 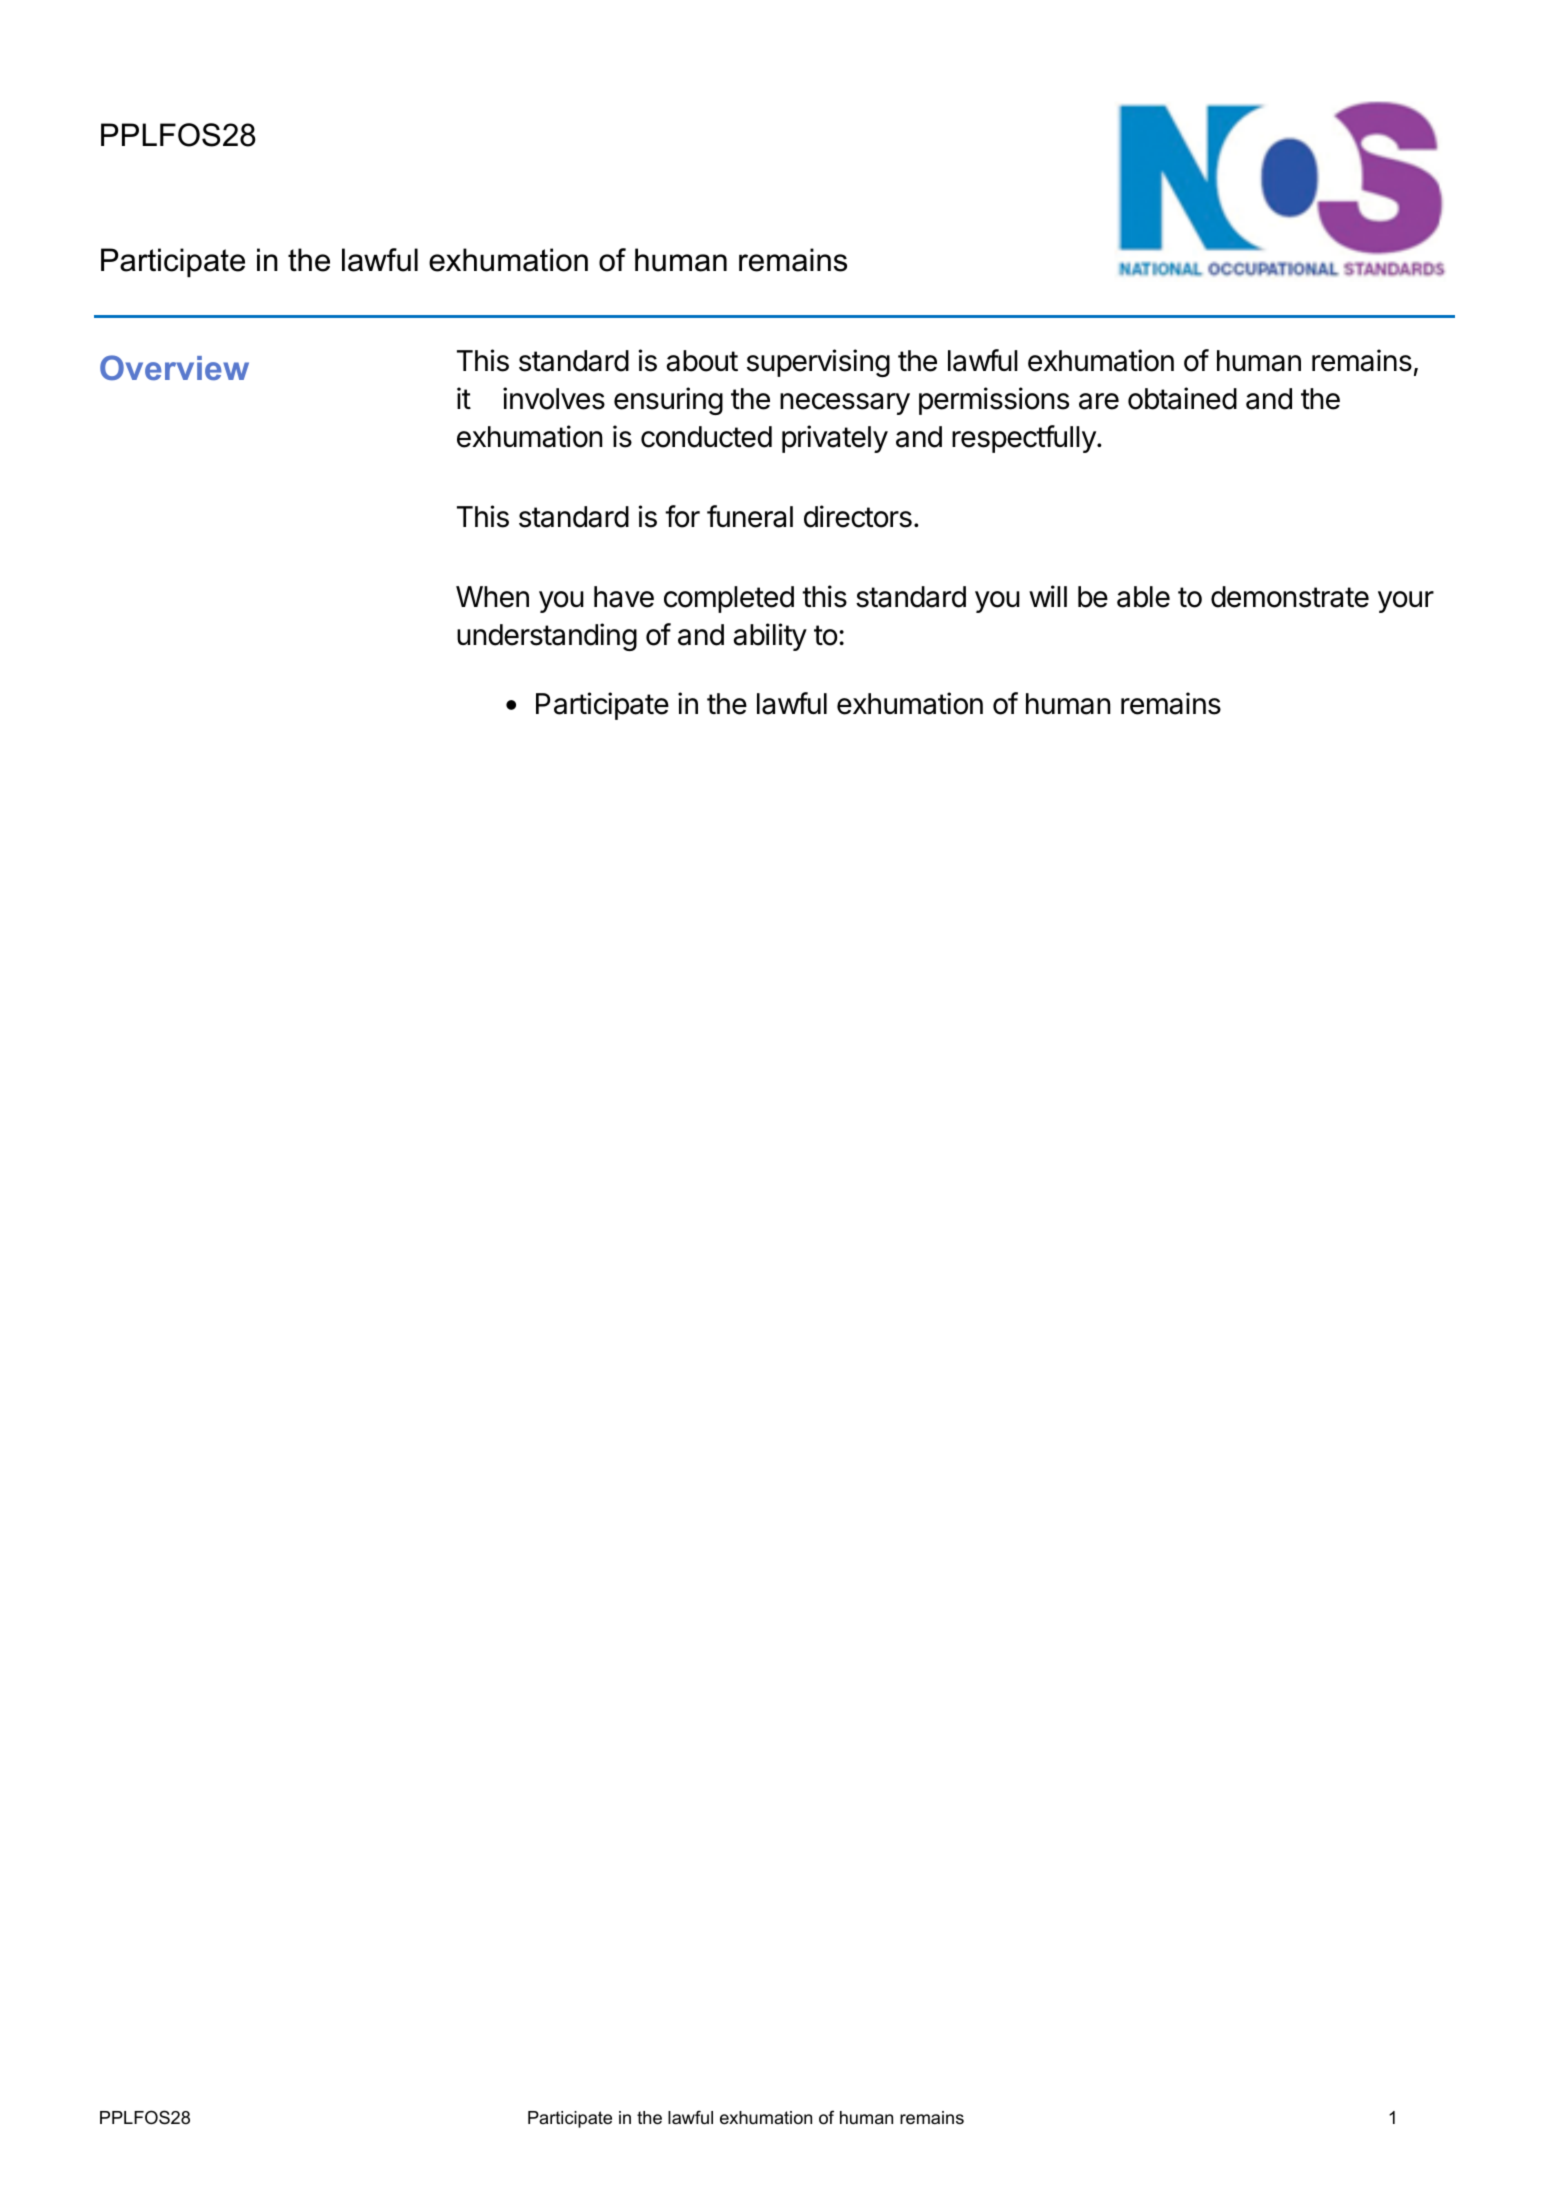 I want to click on understanding, so click(x=547, y=637).
